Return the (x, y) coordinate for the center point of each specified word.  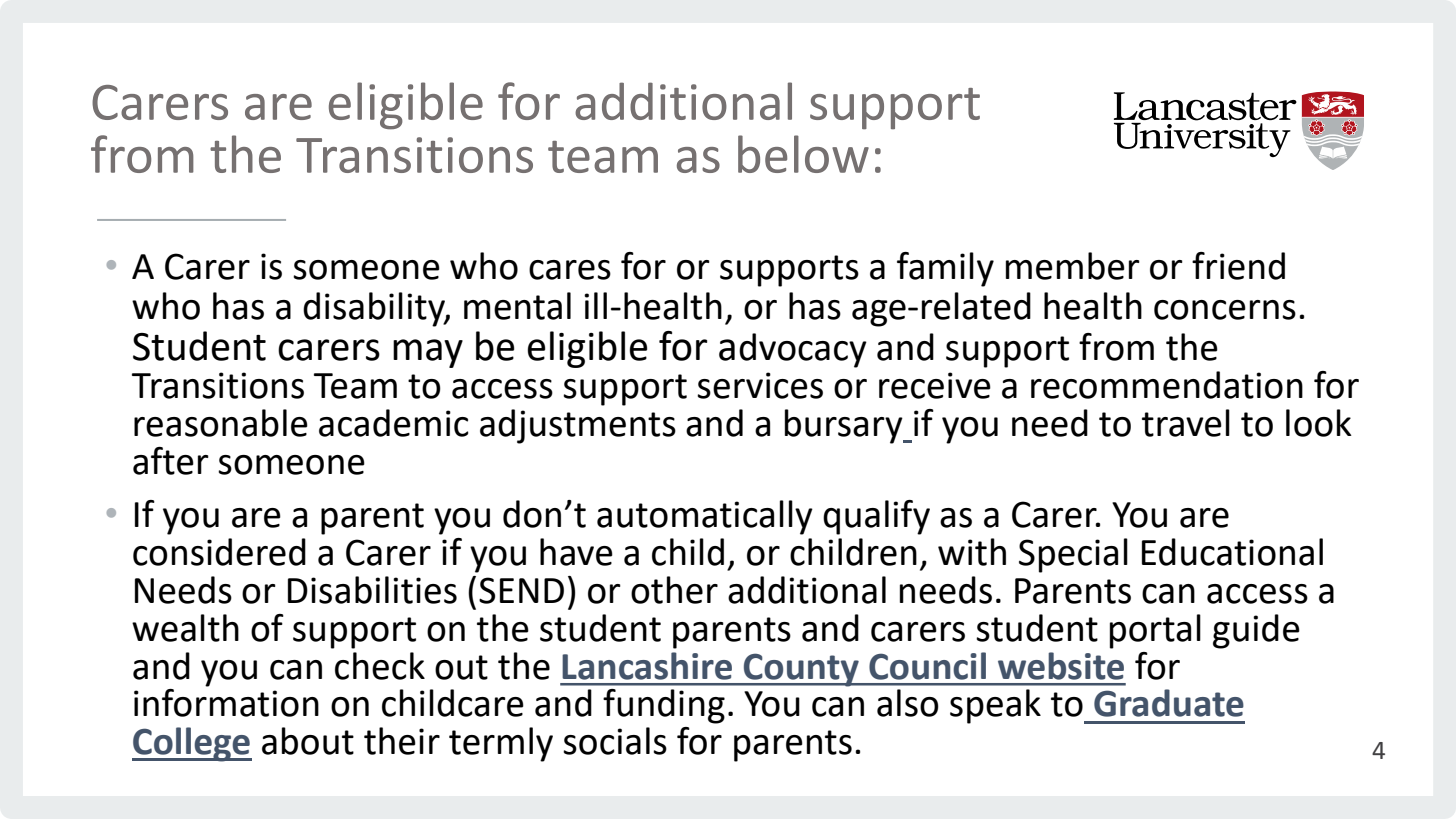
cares (570, 270)
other (674, 590)
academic (394, 423)
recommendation (1167, 385)
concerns (1225, 310)
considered (219, 552)
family (945, 269)
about (308, 741)
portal (1155, 631)
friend (1238, 266)
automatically (705, 517)
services (760, 385)
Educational (1232, 552)
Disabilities (372, 590)
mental (517, 306)
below (803, 154)
